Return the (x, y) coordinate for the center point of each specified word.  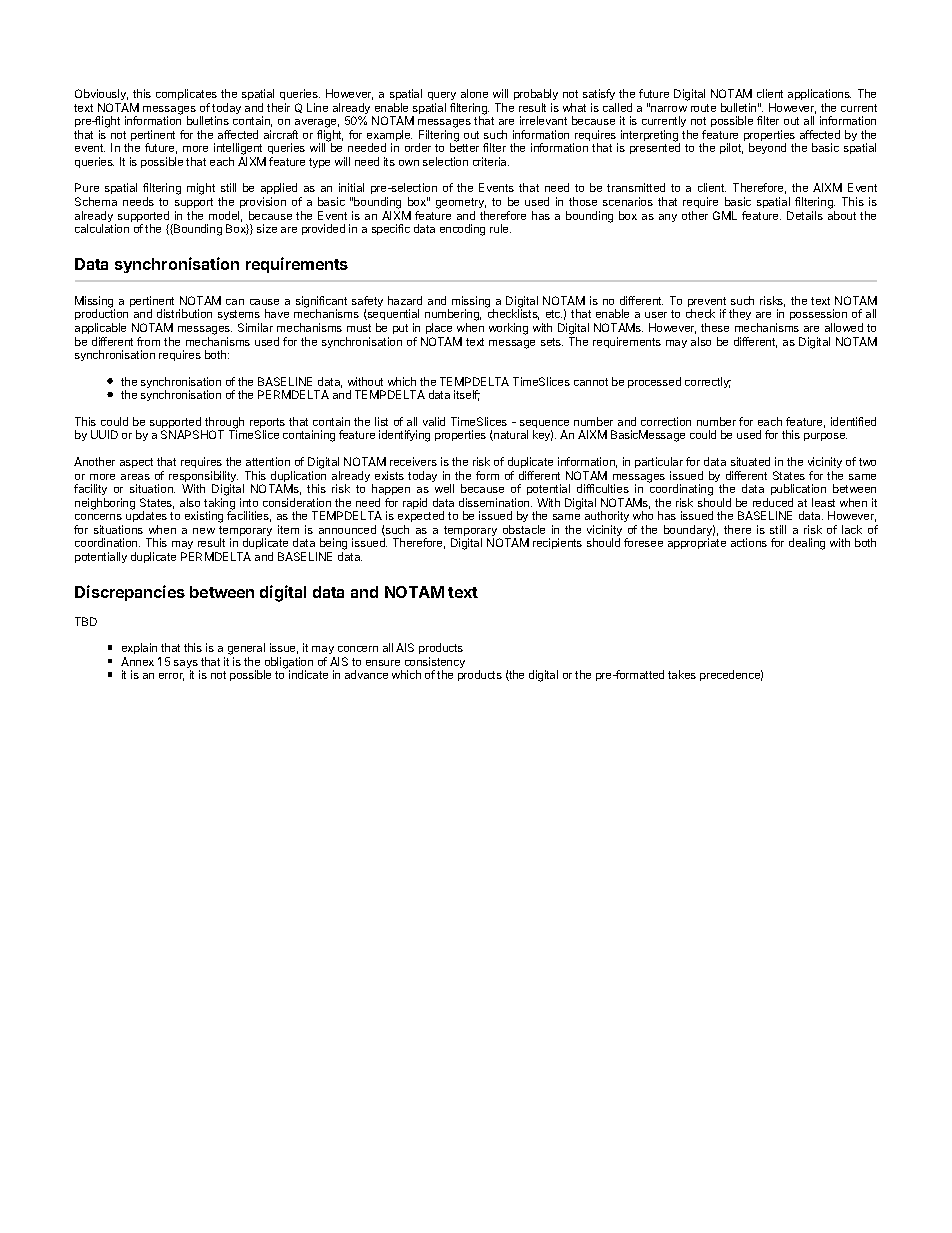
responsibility (203, 478)
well (444, 488)
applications (819, 96)
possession (818, 316)
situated (750, 461)
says (187, 665)
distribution (184, 313)
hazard (405, 300)
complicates (186, 96)
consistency (435, 664)
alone (474, 93)
